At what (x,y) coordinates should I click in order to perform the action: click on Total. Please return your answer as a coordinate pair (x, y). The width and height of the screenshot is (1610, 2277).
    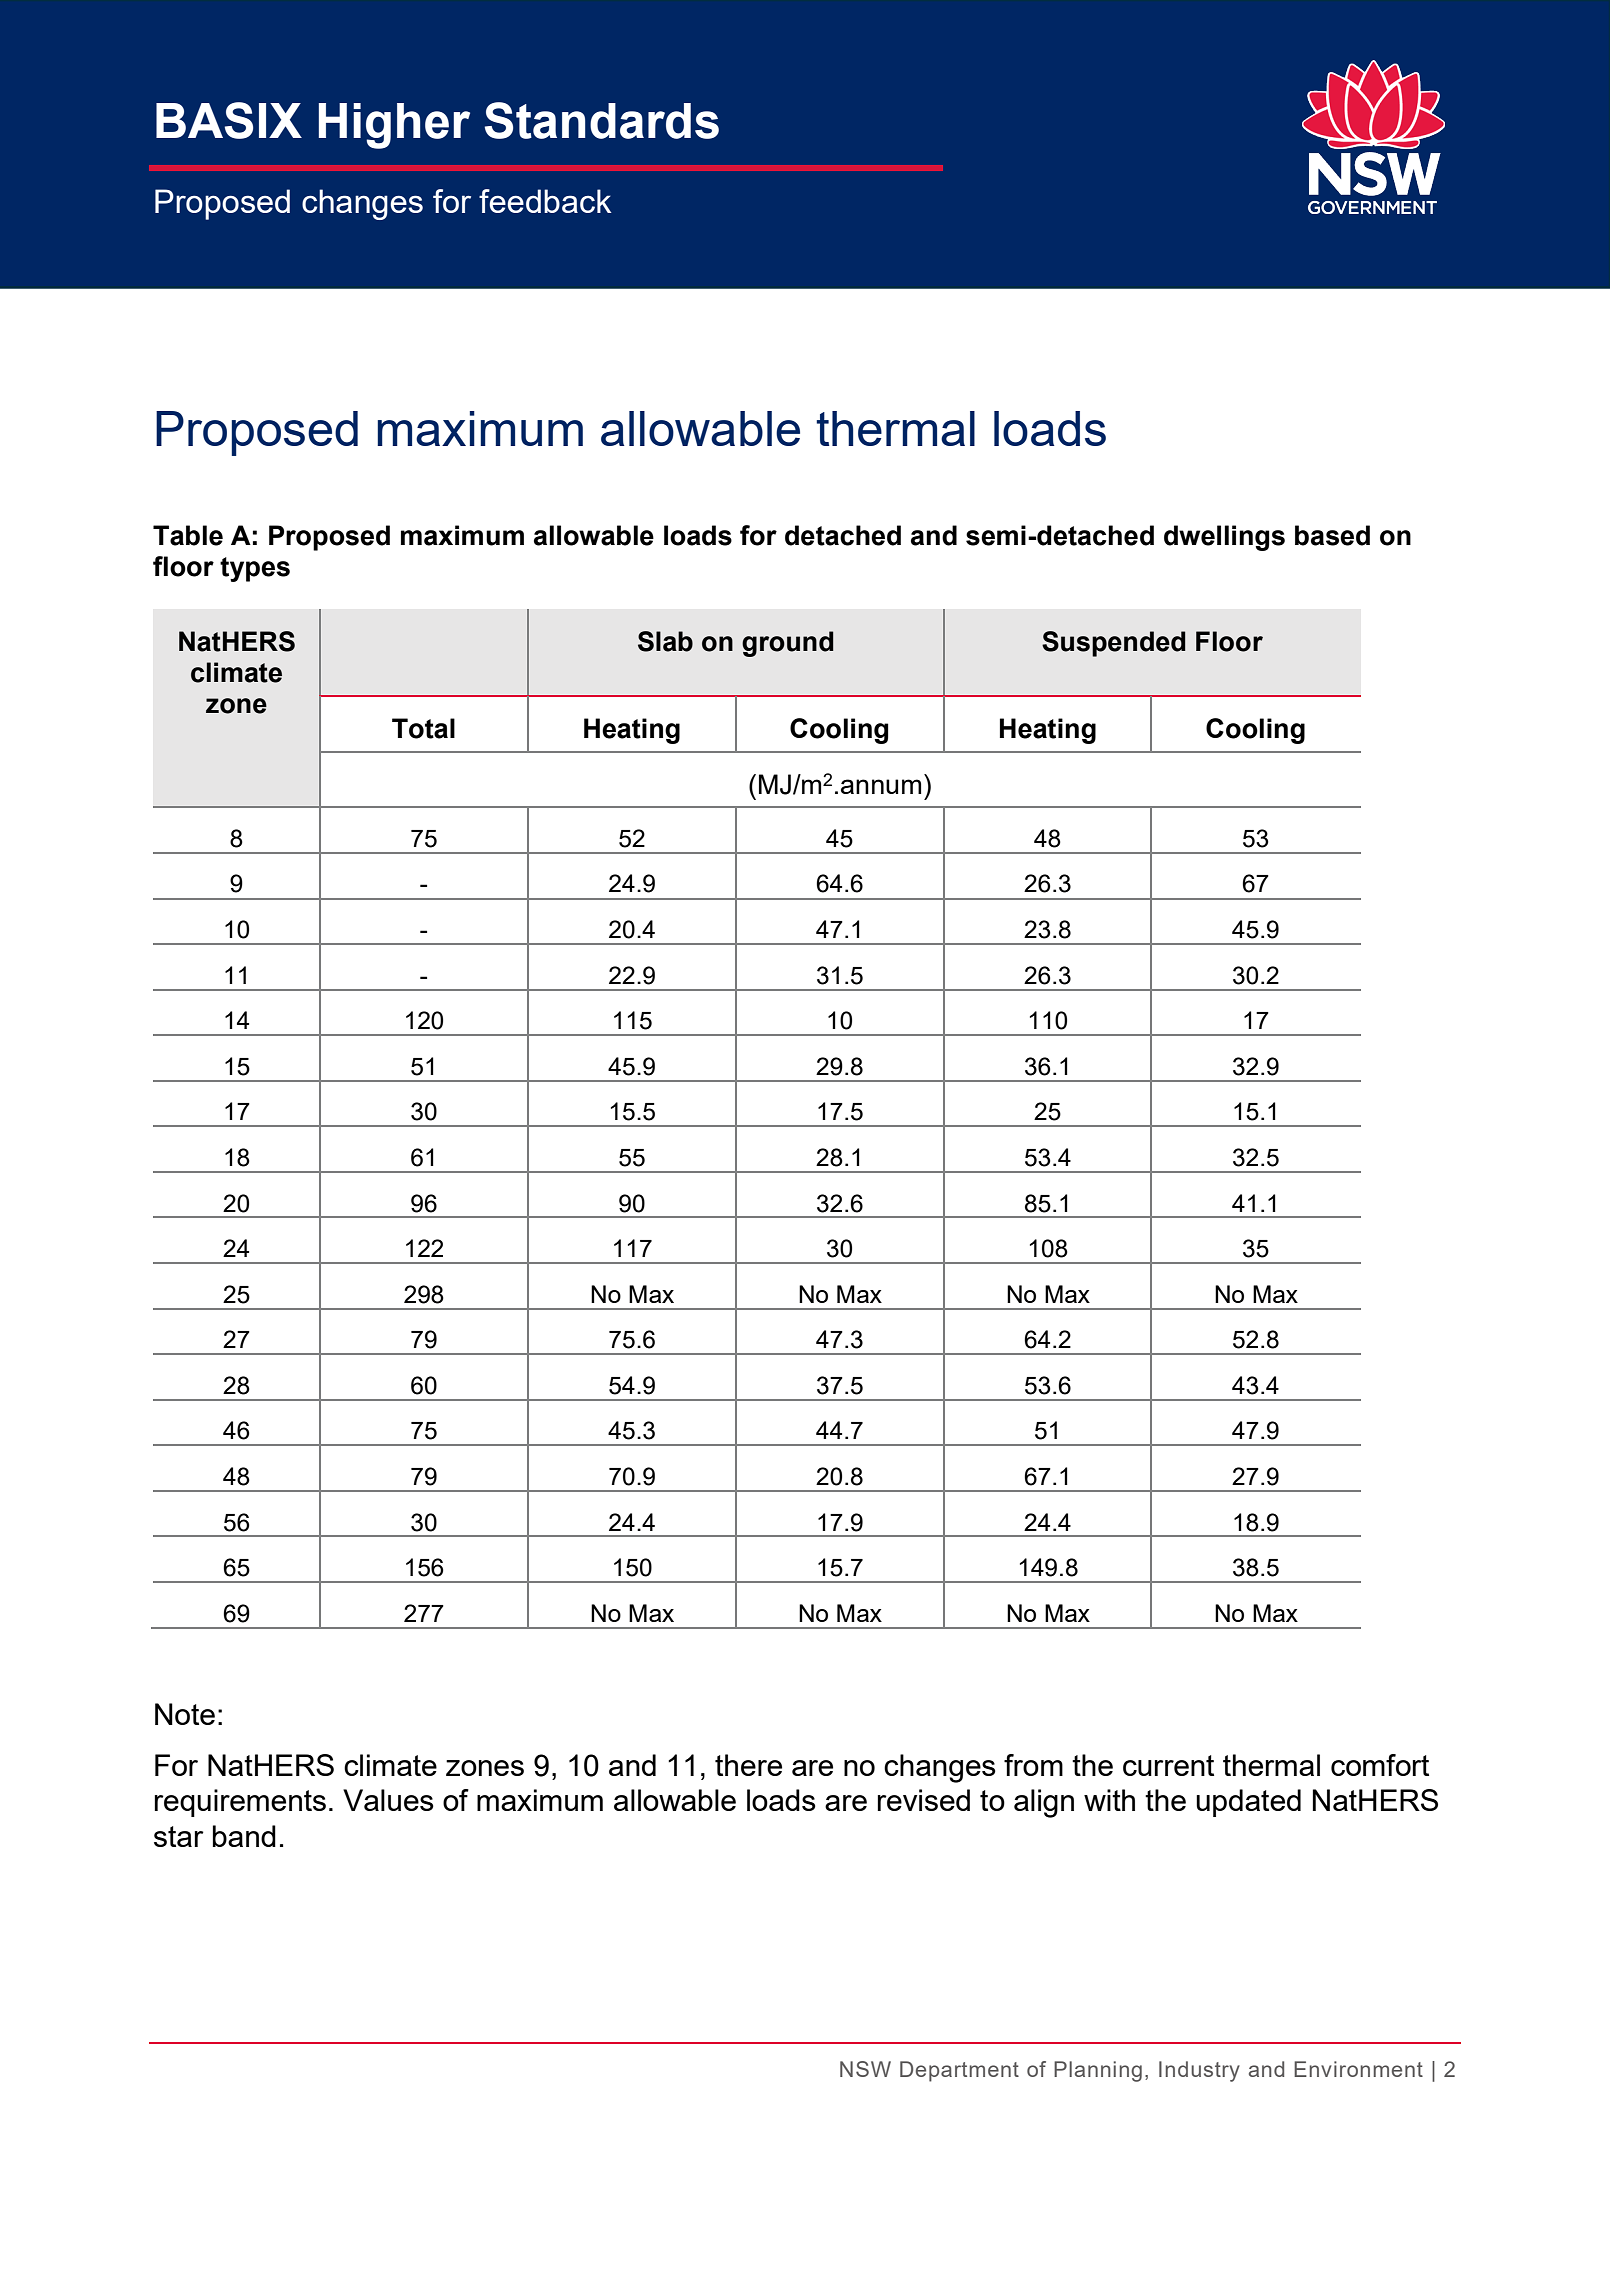
    Looking at the image, I should click on (423, 728).
